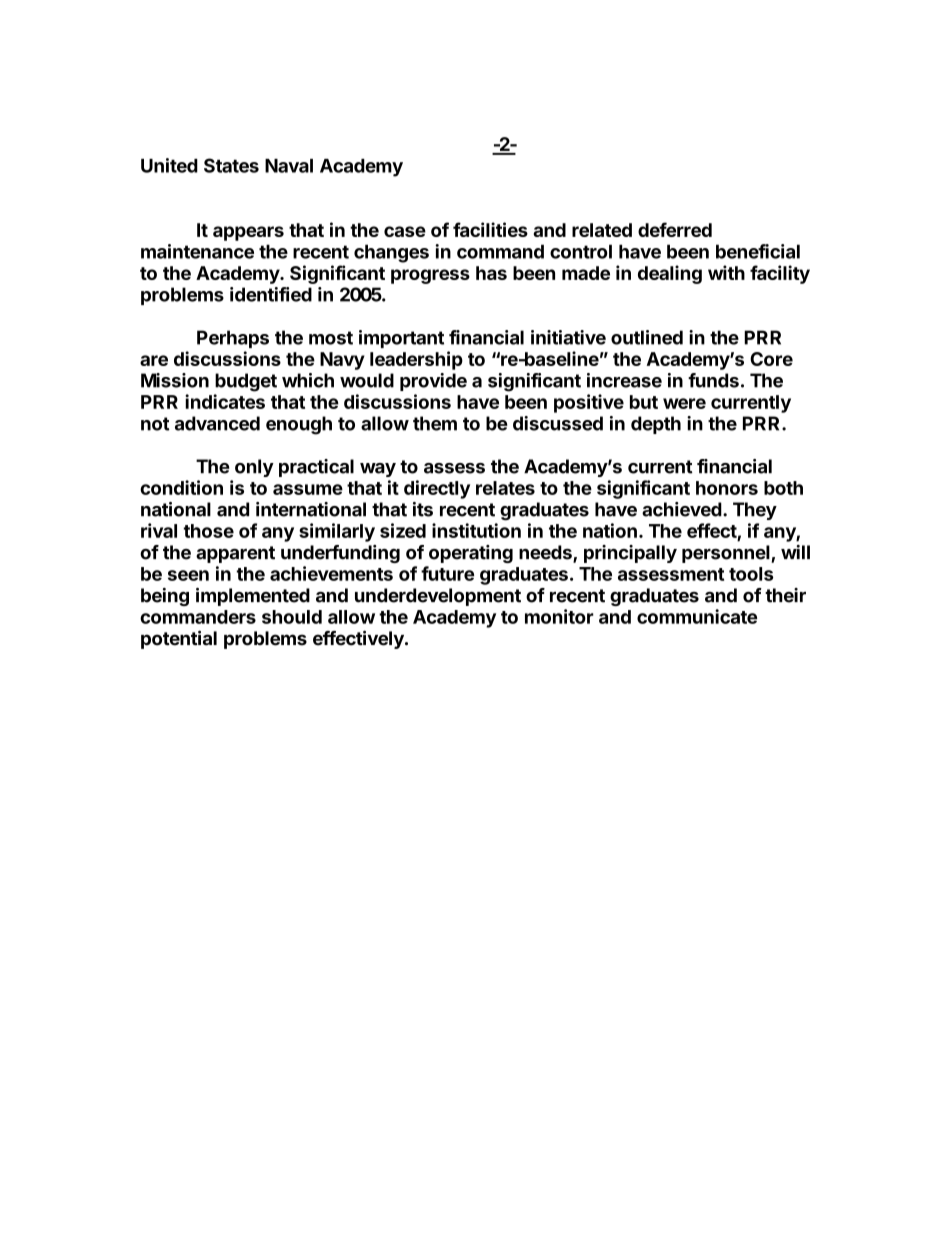 This screenshot has width=952, height=1233. Describe the element at coordinates (697, 616) in the screenshot. I see `communicate` at that location.
